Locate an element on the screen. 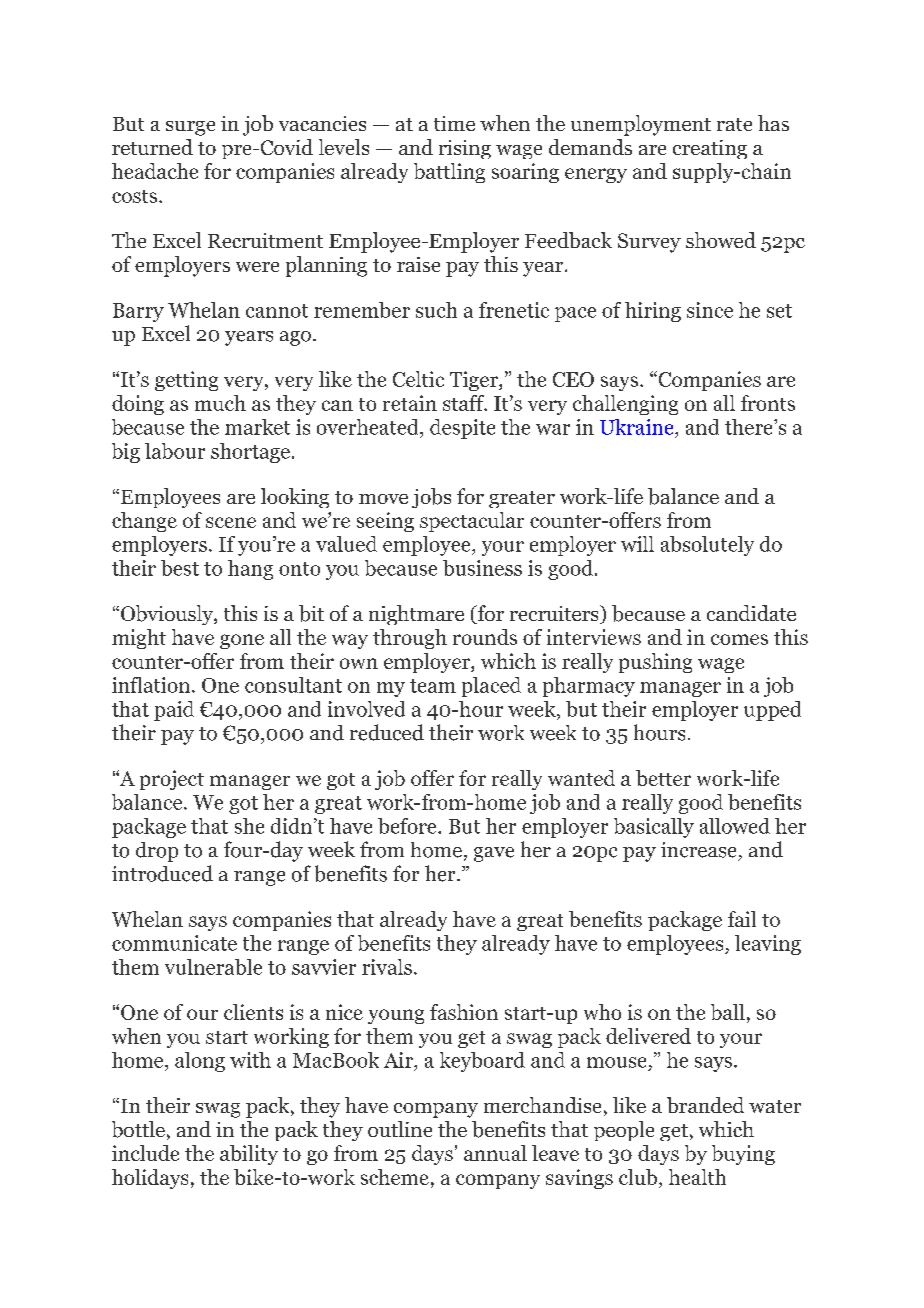 The height and width of the screenshot is (1308, 924). annual is located at coordinates (495, 1153).
